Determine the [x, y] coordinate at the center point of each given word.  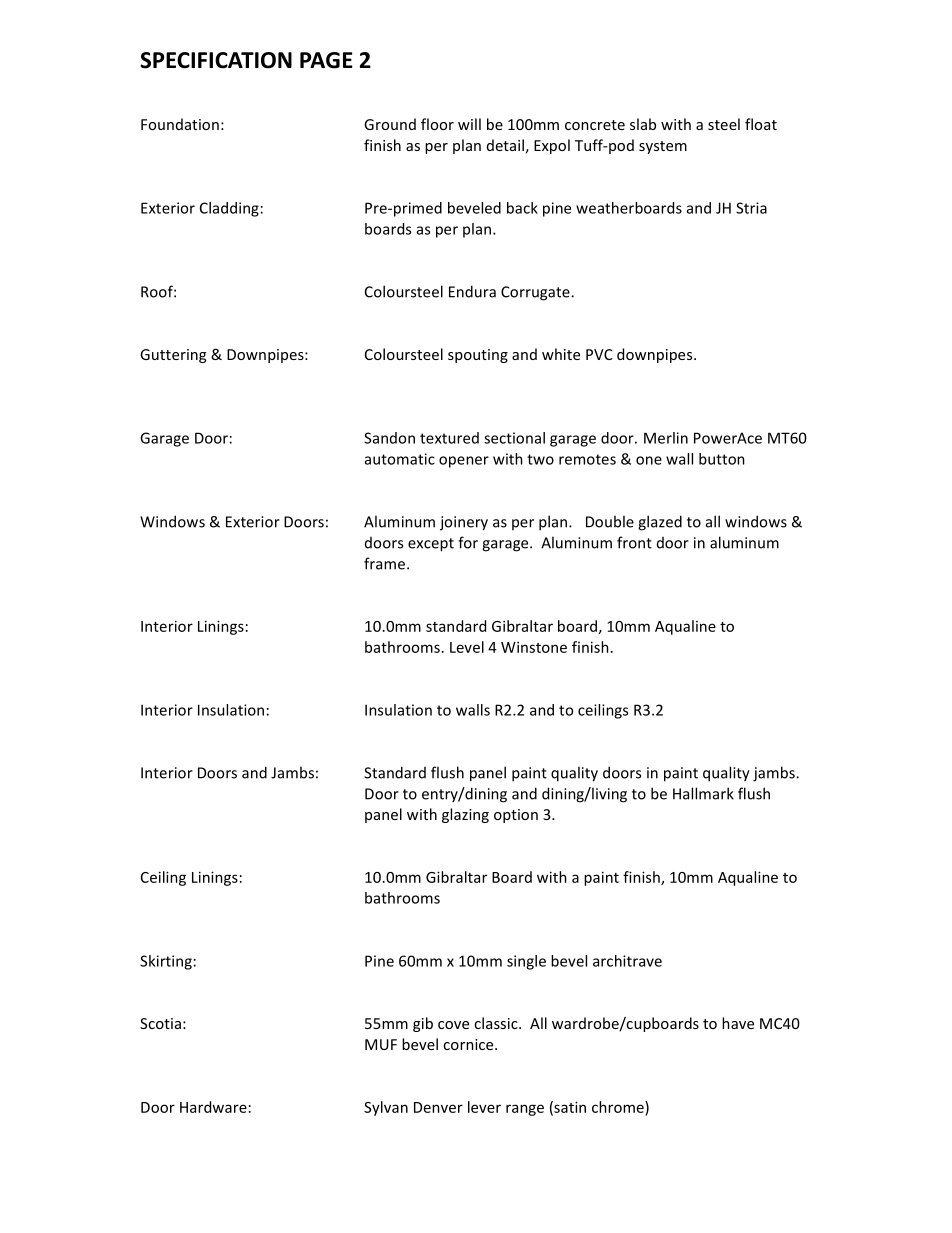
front [634, 542]
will [469, 124]
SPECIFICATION [216, 60]
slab [643, 124]
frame [384, 563]
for [468, 542]
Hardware [213, 1107]
